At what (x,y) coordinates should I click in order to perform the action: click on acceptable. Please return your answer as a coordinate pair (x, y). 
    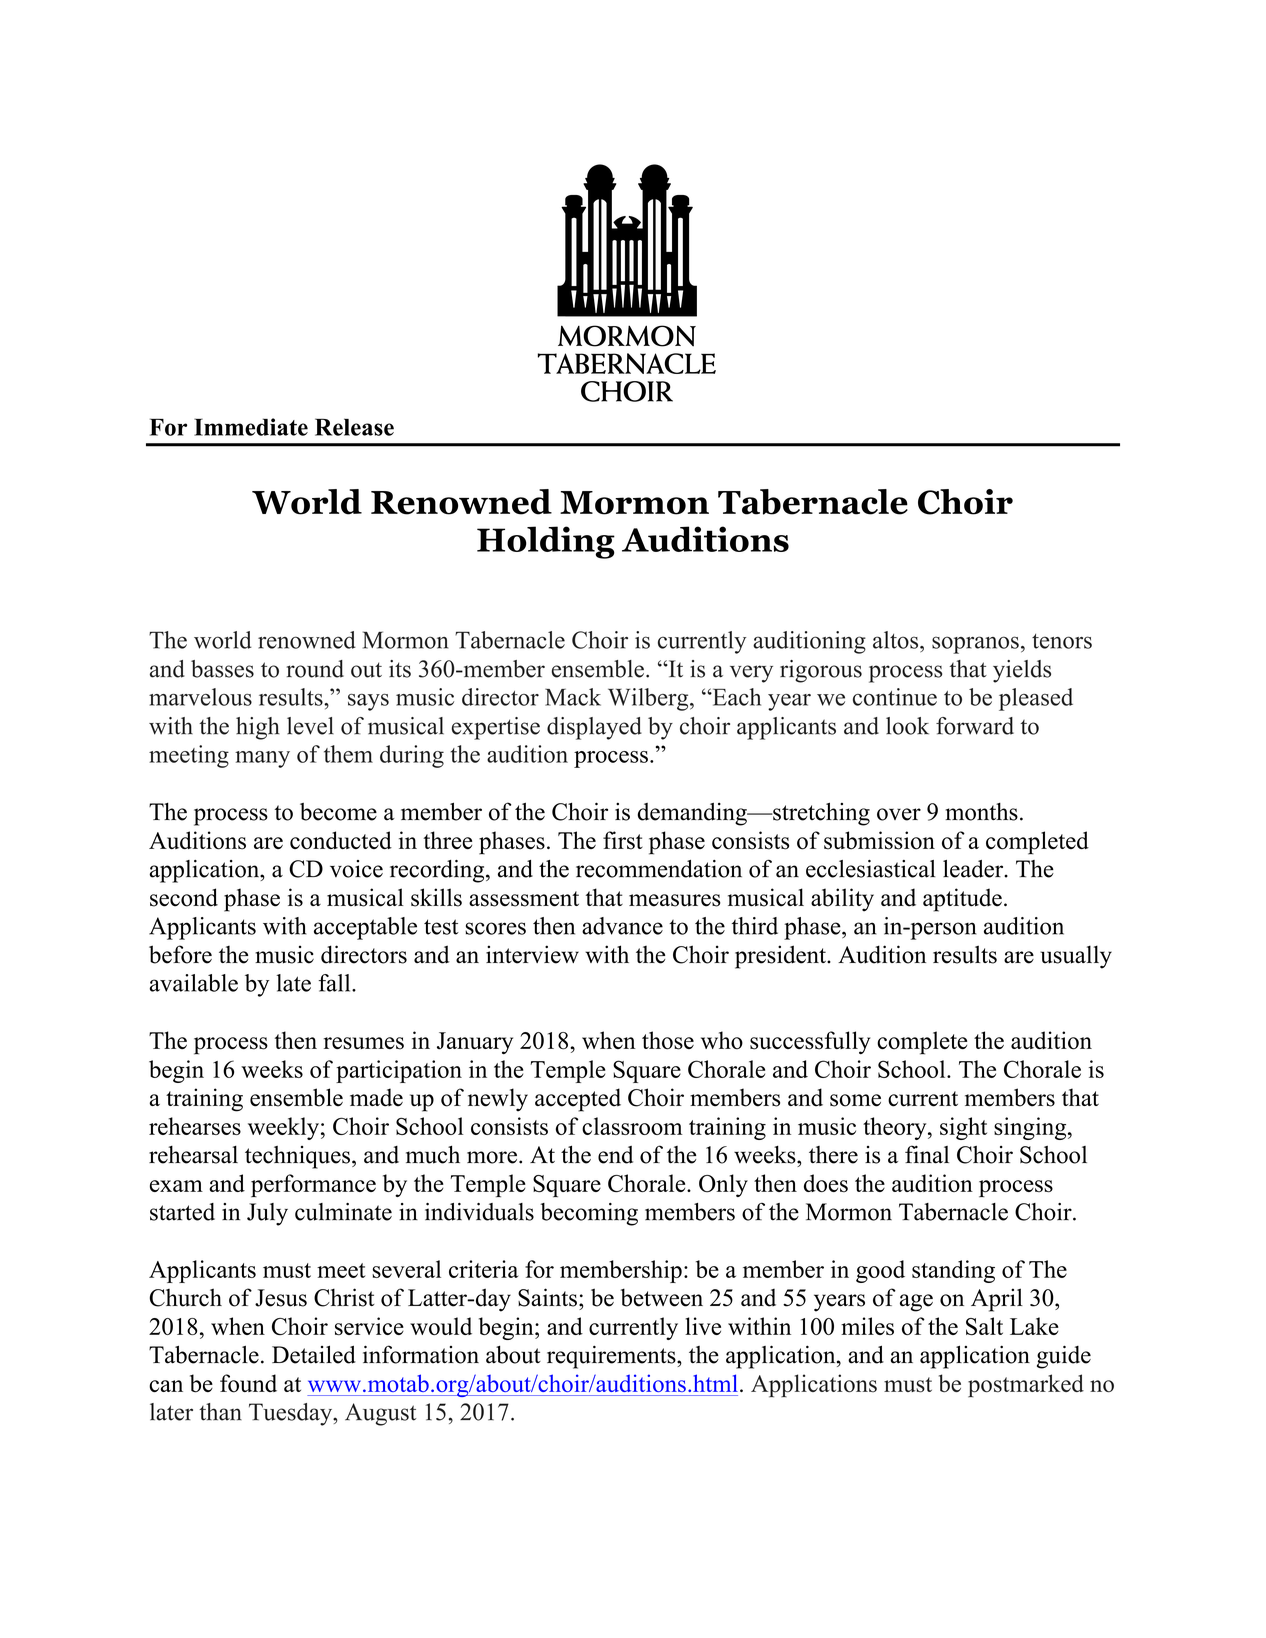
    Looking at the image, I should click on (365, 928).
